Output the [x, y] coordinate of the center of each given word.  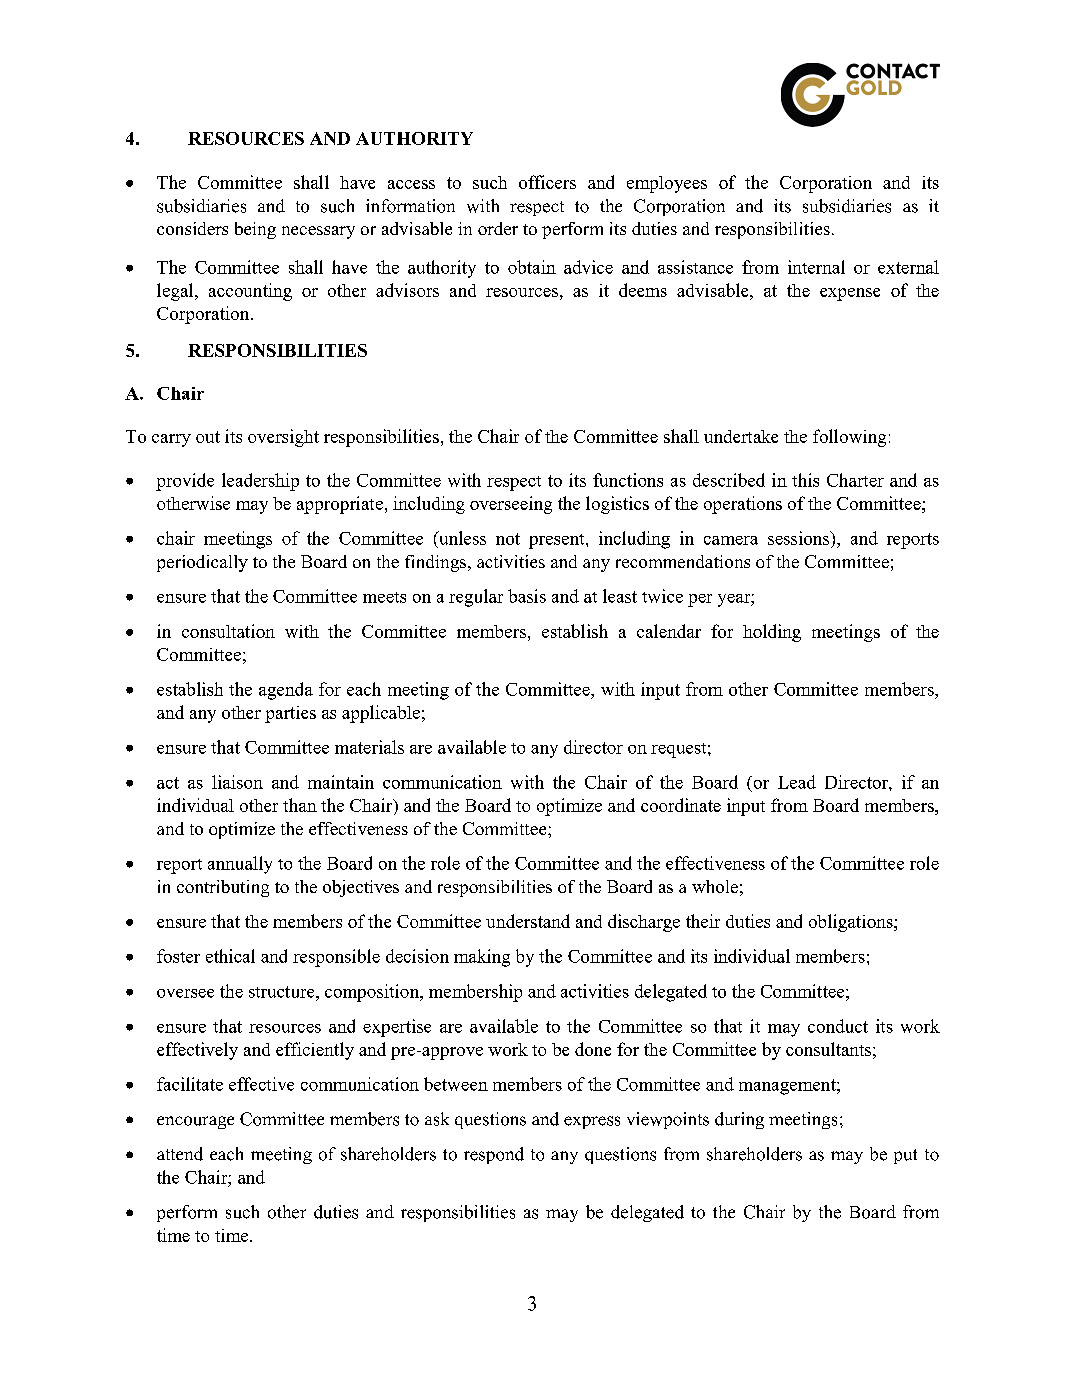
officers [547, 182]
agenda [286, 691]
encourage [195, 1122]
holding [772, 633]
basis [527, 596]
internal [816, 267]
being [255, 230]
